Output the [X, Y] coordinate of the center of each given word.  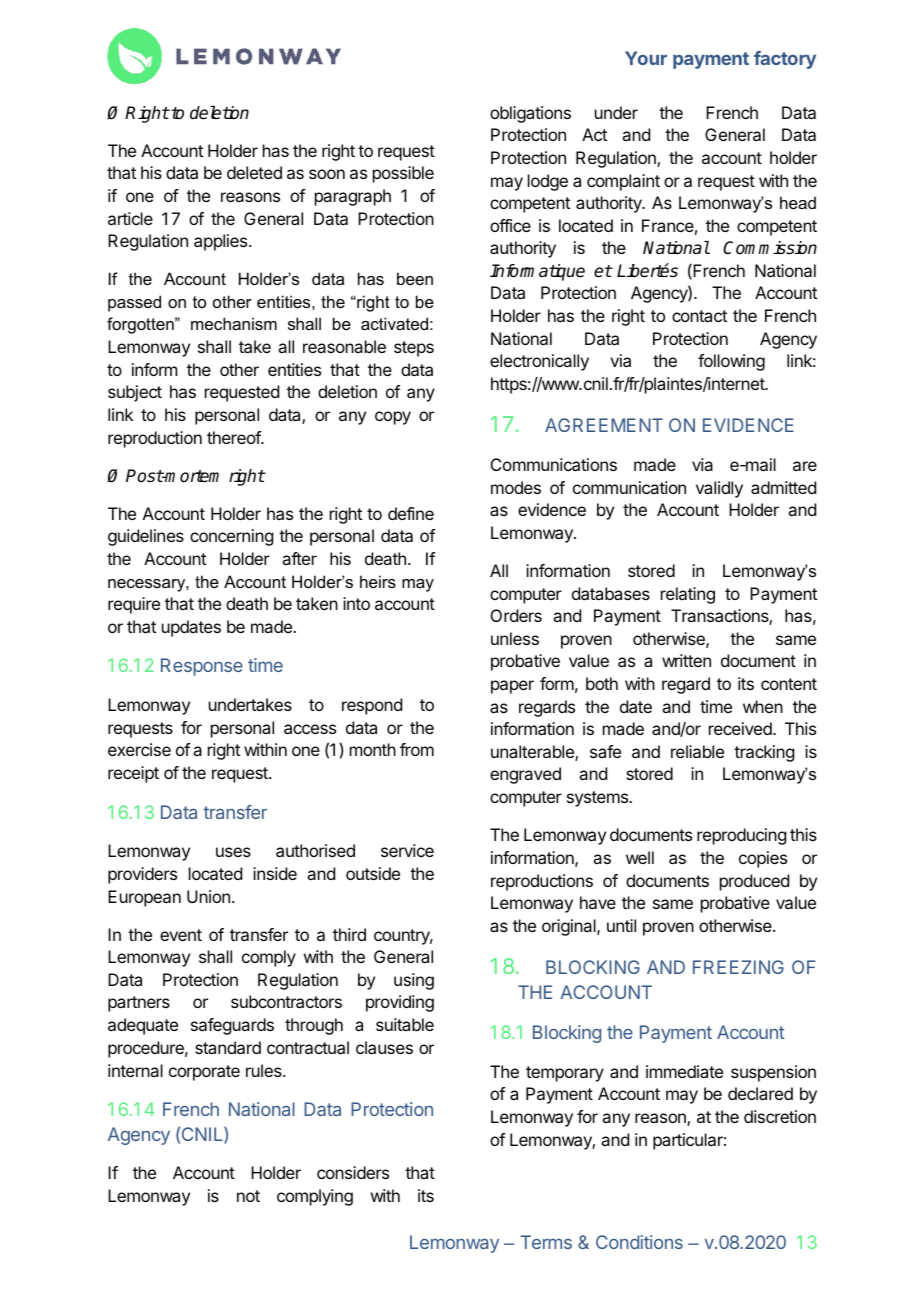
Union [208, 896]
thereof [234, 437]
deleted [254, 172]
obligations [530, 114]
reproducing [741, 836]
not [248, 1196]
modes [516, 487]
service [407, 850]
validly [719, 489]
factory [785, 60]
